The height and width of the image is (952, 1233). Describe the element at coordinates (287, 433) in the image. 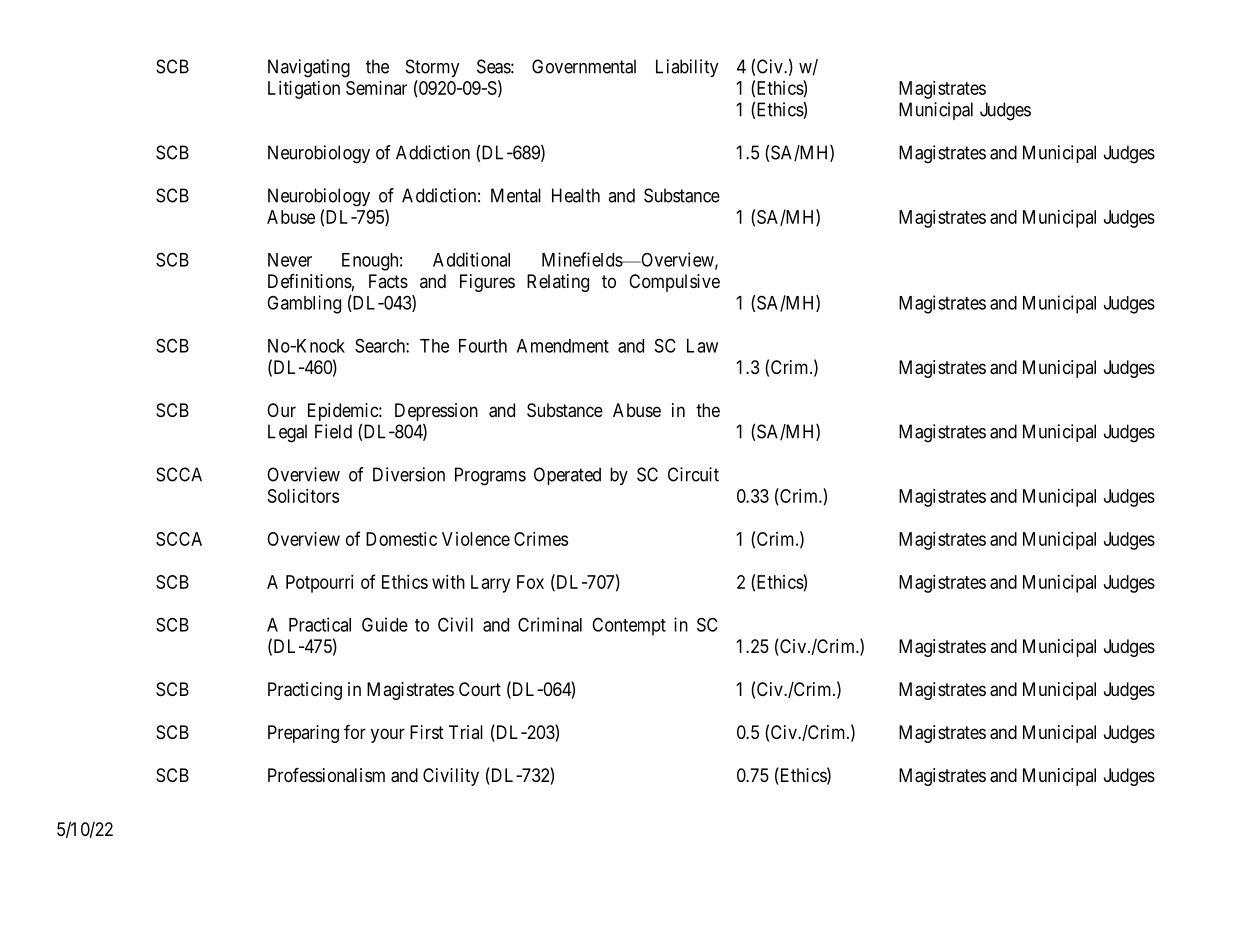

I see `Legal` at that location.
